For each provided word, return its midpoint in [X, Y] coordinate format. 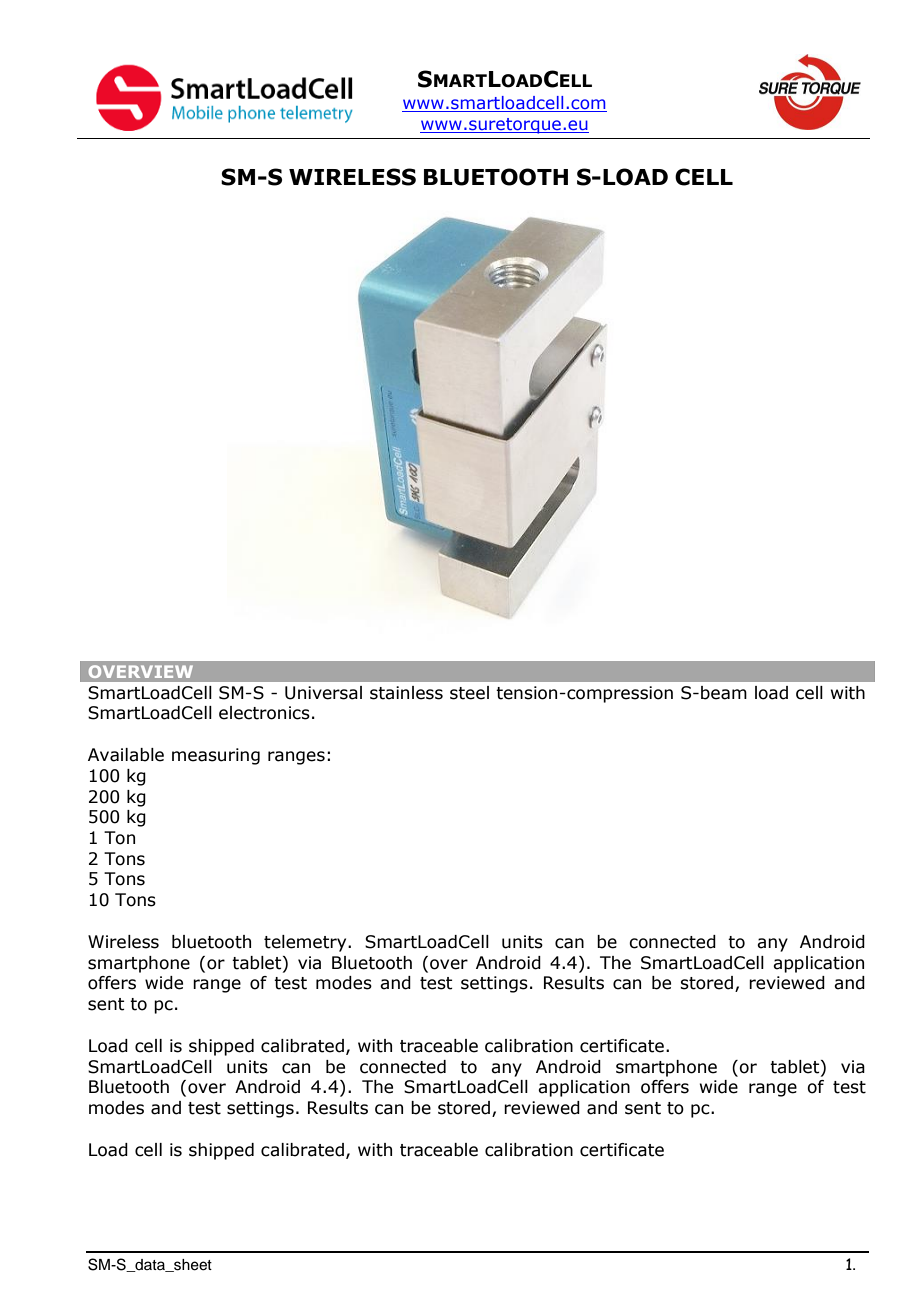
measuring [216, 756]
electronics [264, 713]
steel [469, 693]
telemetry [306, 943]
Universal [323, 693]
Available [126, 755]
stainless [406, 693]
